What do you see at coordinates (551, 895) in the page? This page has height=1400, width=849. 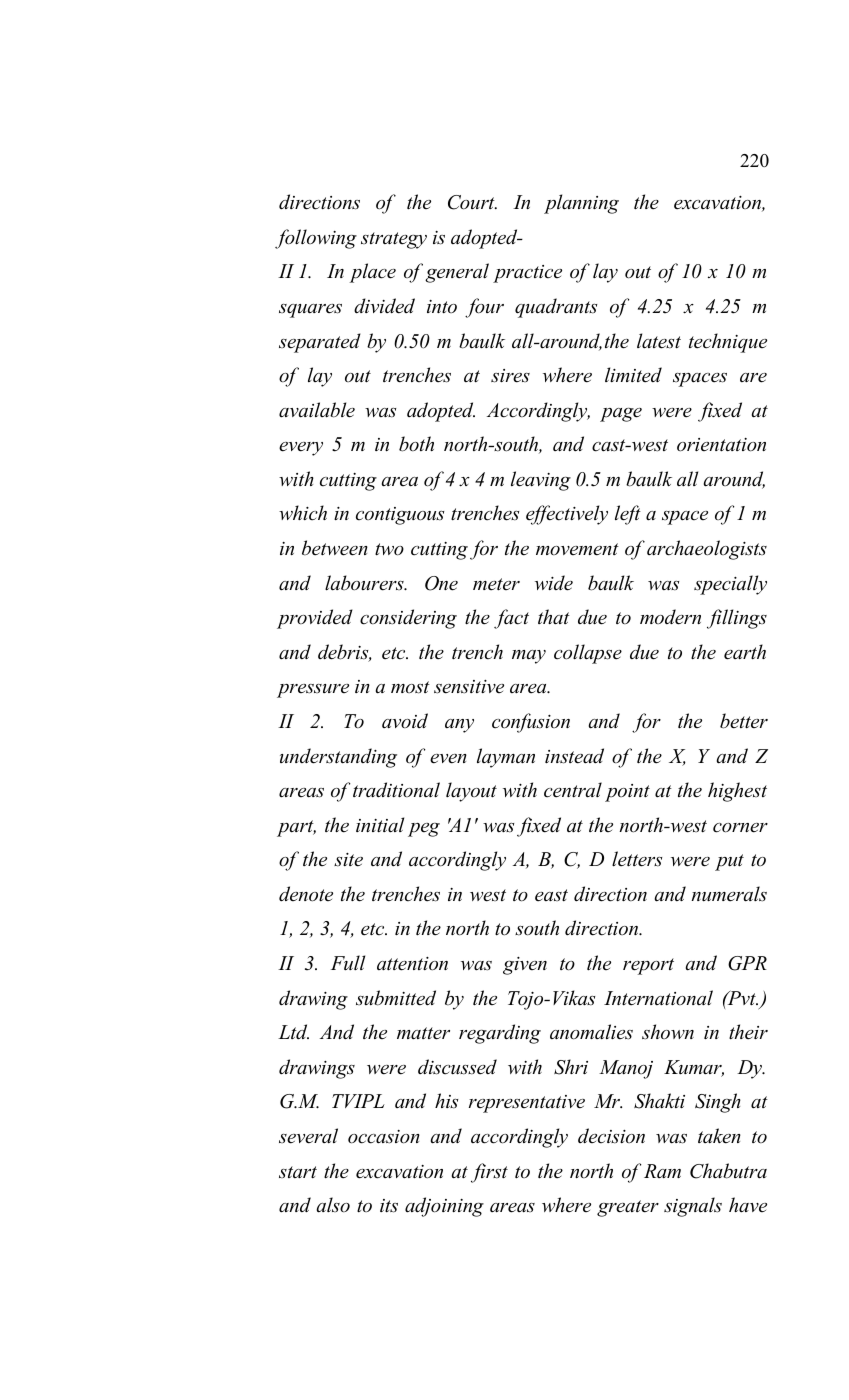 I see `east` at bounding box center [551, 895].
